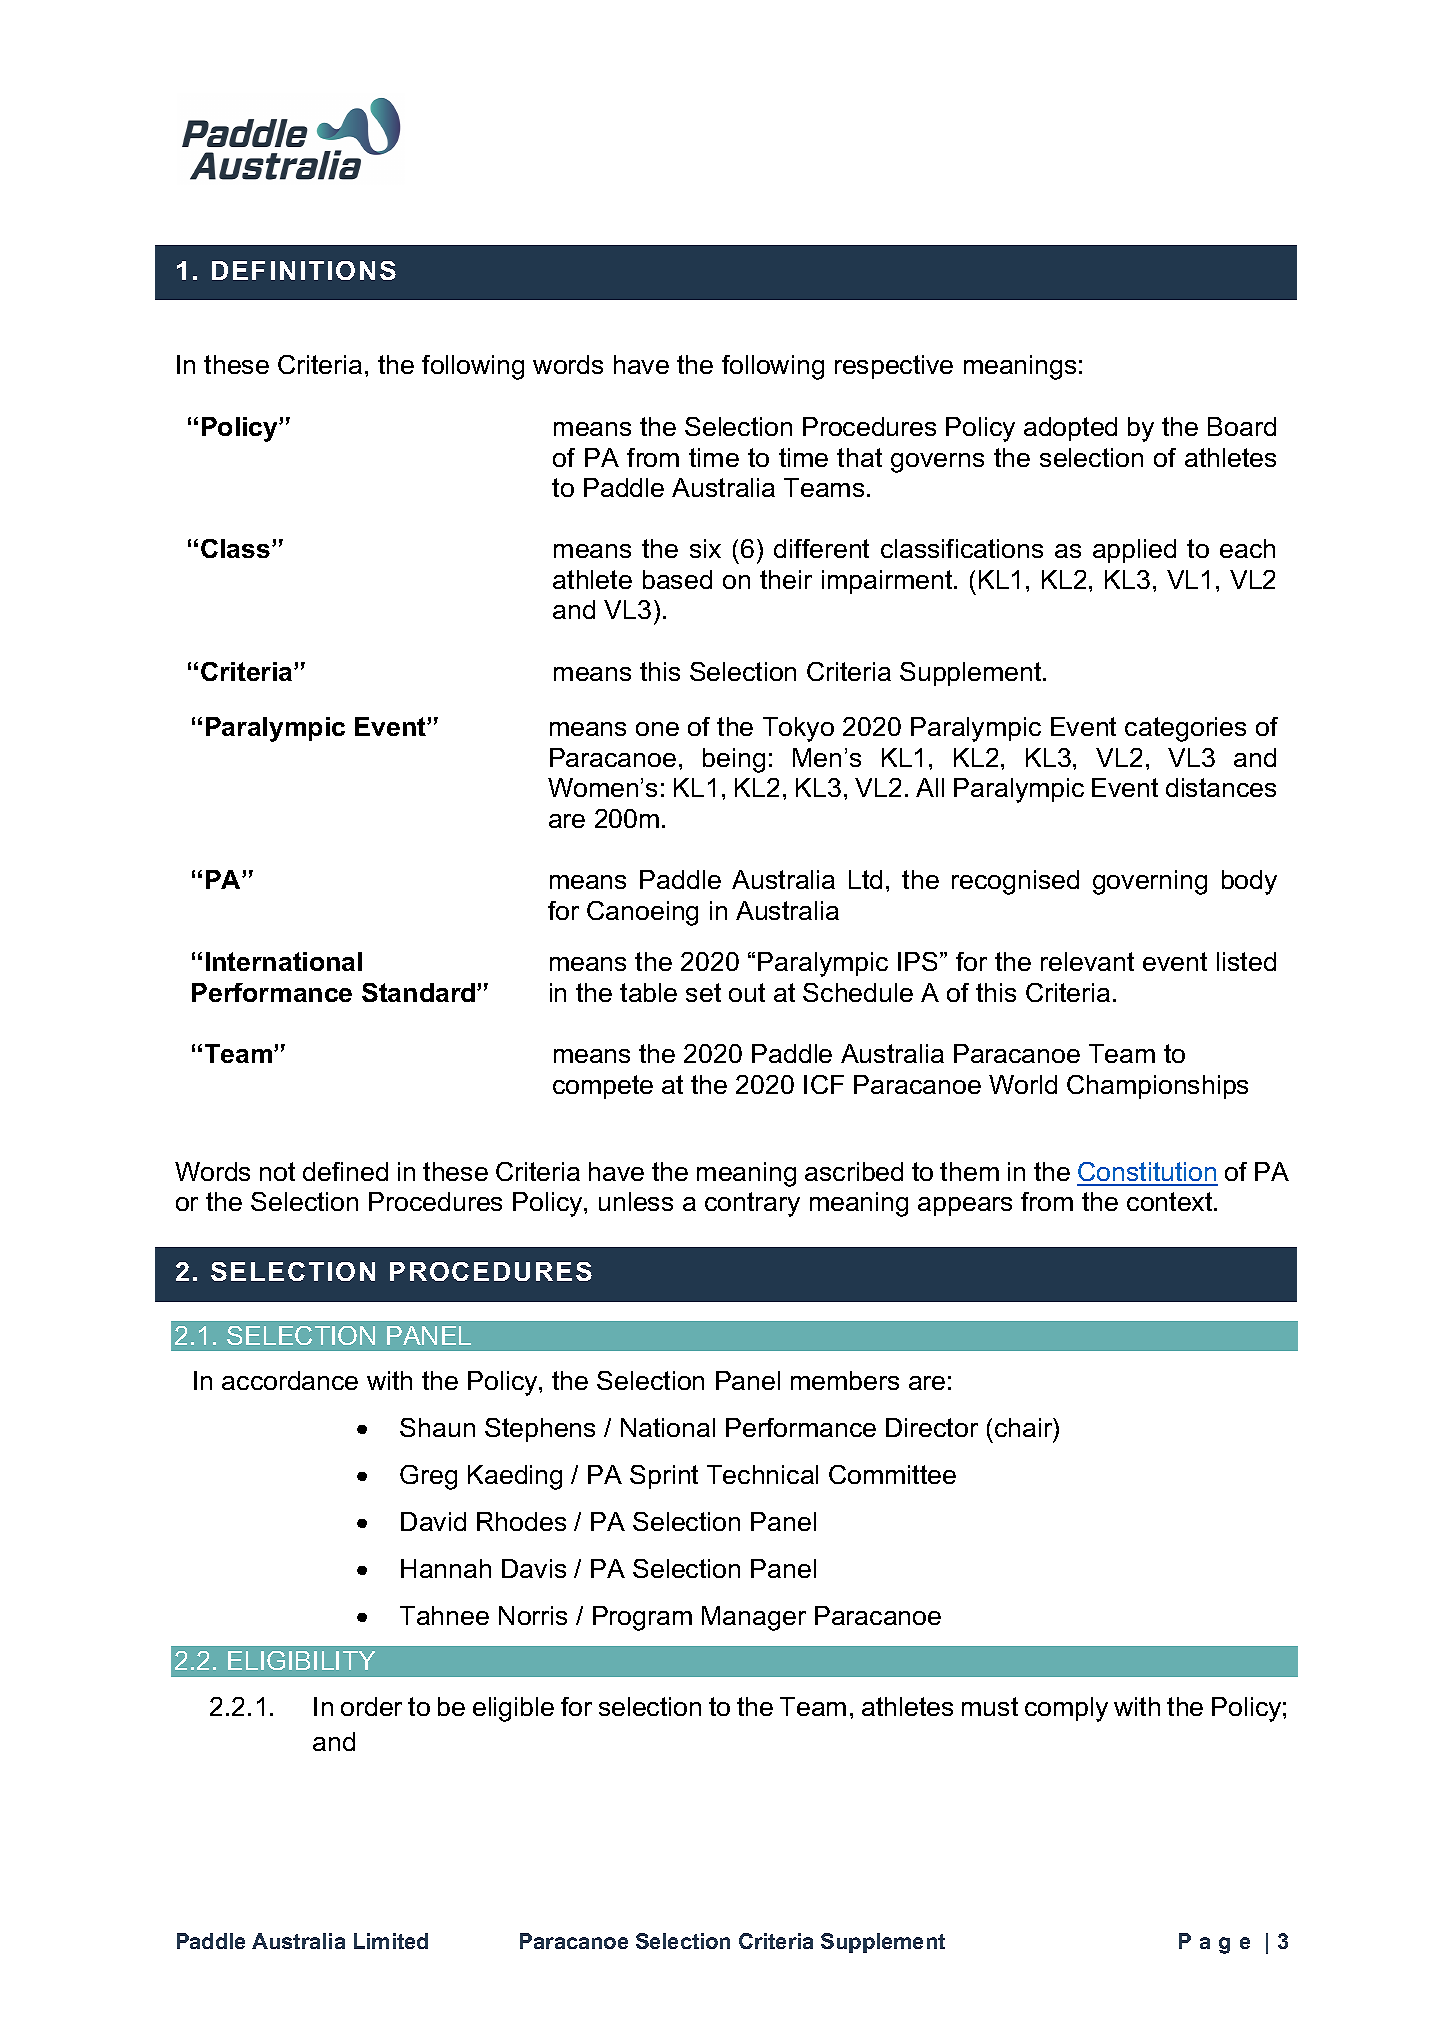  I want to click on adopted, so click(1070, 429).
